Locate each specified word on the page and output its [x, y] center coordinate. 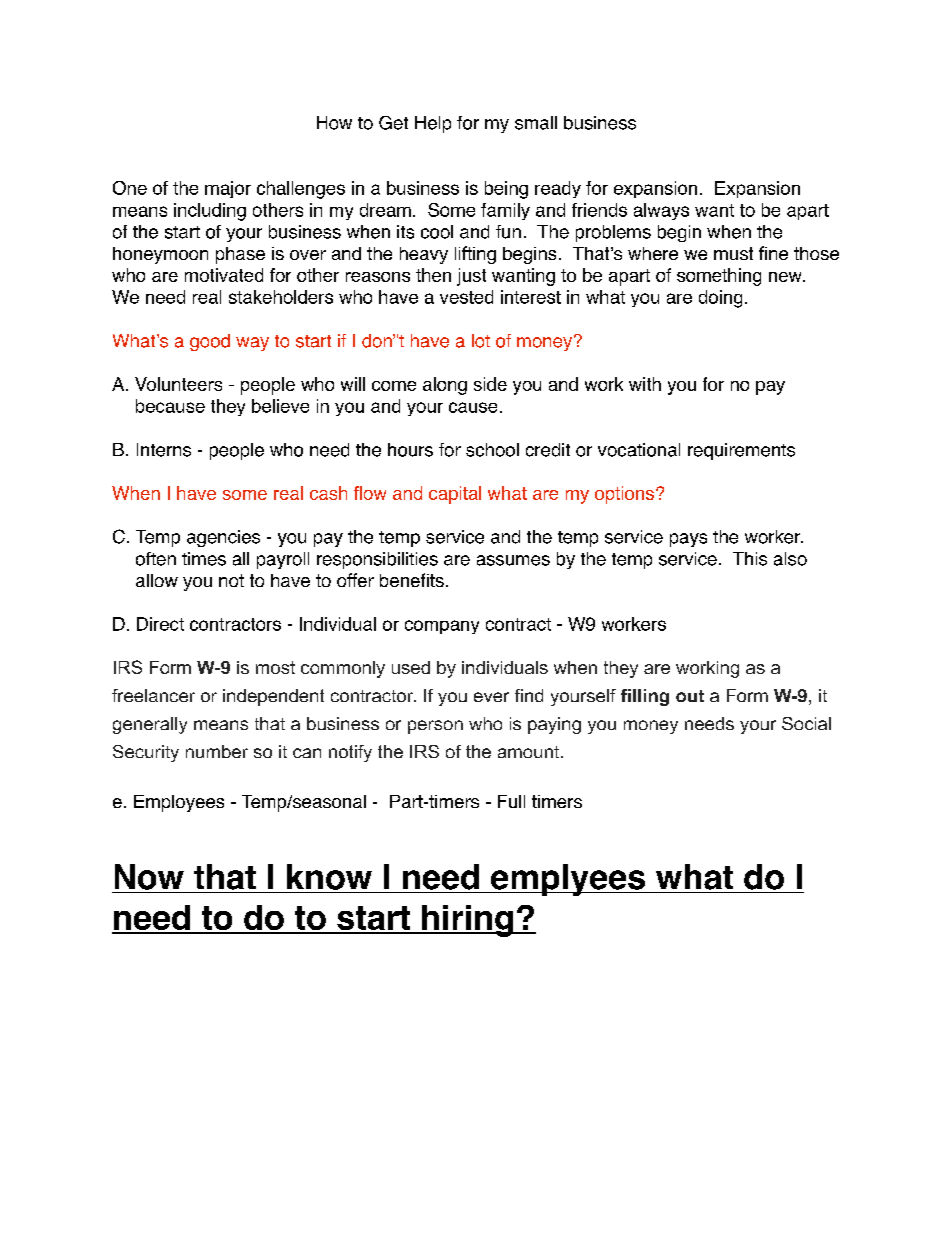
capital [455, 495]
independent [273, 697]
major [228, 189]
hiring [467, 921]
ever [491, 697]
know [329, 877]
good [210, 342]
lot [481, 341]
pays [688, 540]
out [690, 696]
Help [433, 124]
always [661, 211]
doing [720, 299]
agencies [223, 538]
